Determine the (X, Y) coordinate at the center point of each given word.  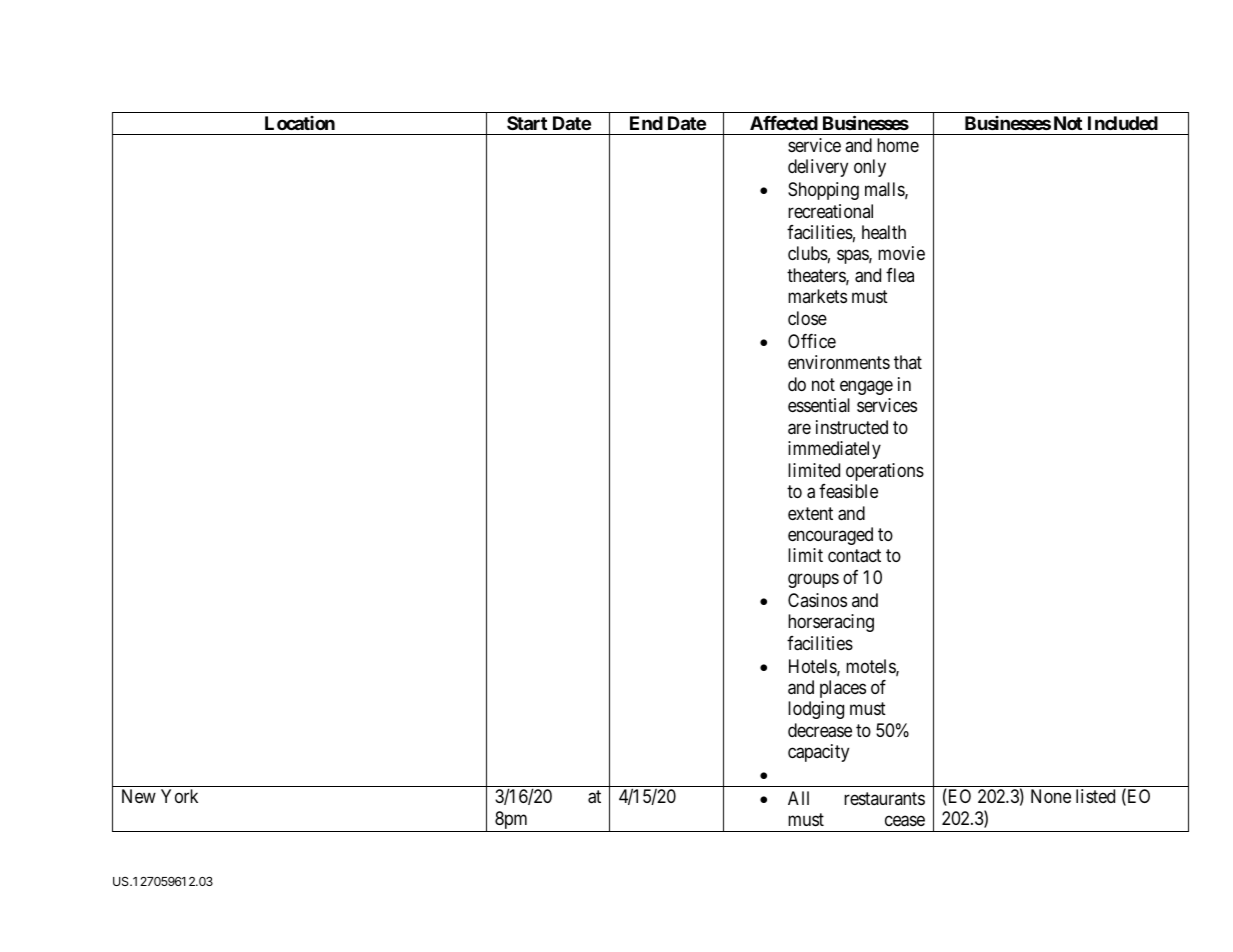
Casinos (817, 600)
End (646, 123)
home (898, 145)
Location (300, 123)
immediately (834, 450)
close (807, 318)
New (139, 796)
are (799, 429)
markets (817, 296)
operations (885, 472)
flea (900, 275)
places (843, 689)
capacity (818, 753)
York (179, 796)
